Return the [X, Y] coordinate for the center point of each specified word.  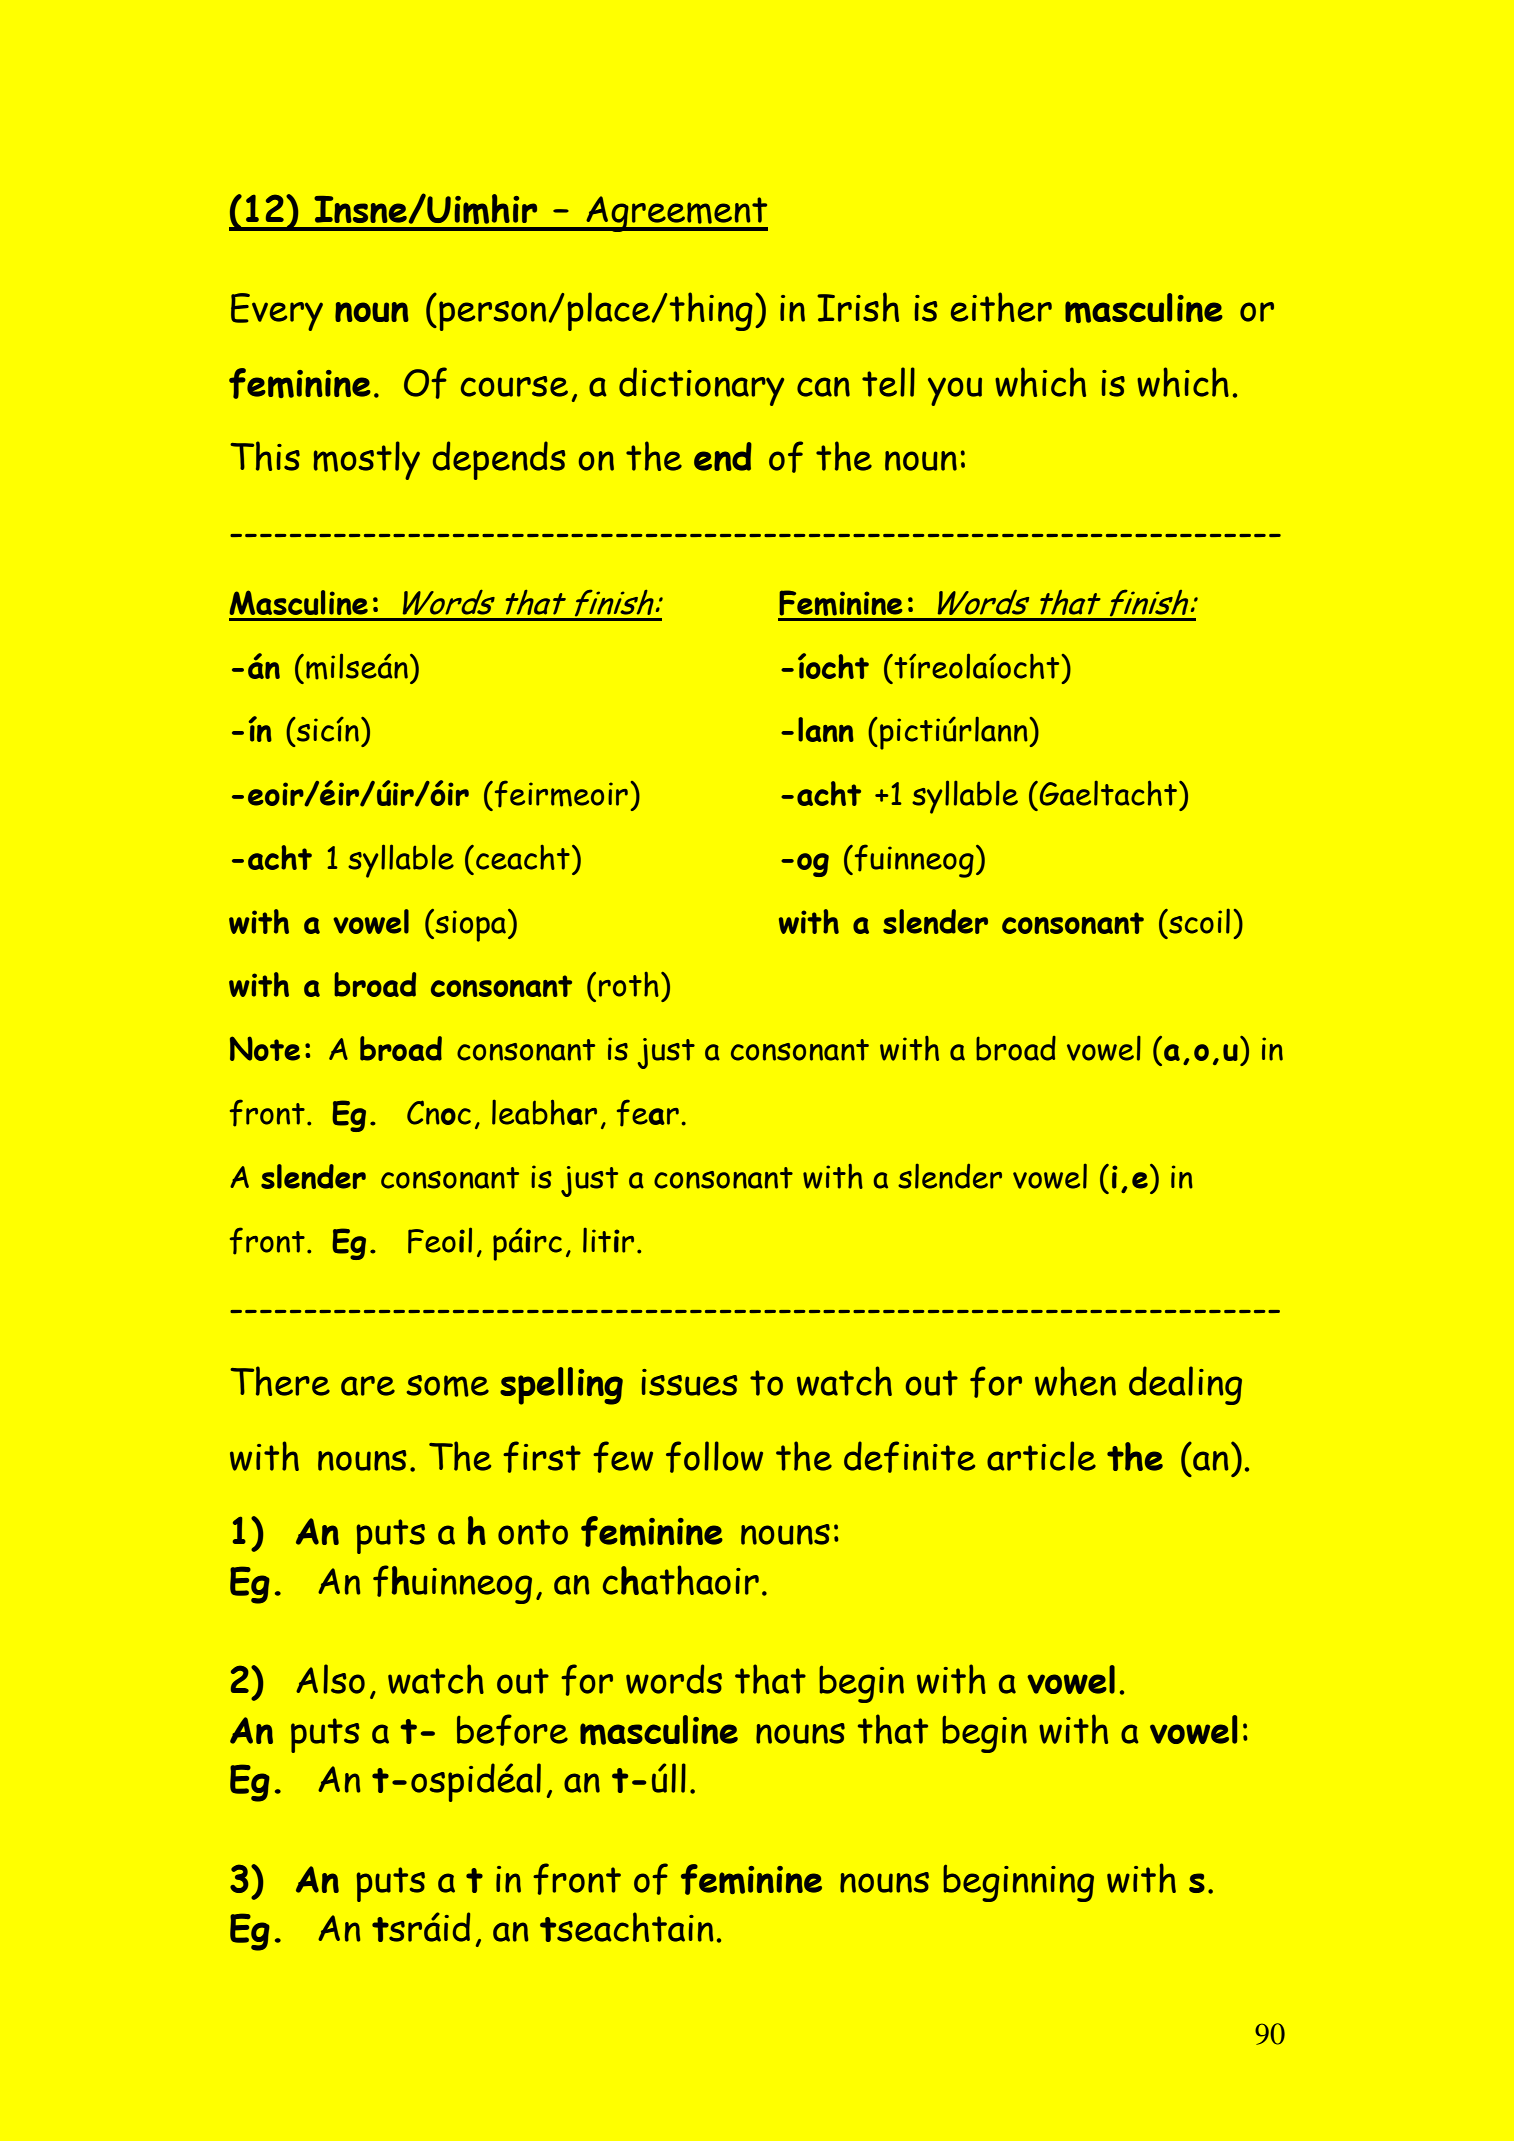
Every [277, 312]
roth [629, 984]
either [1001, 307]
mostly [366, 460]
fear [648, 1113]
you [955, 391]
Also [330, 1679]
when [1075, 1381]
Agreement [676, 214]
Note [265, 1048]
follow [714, 1457]
